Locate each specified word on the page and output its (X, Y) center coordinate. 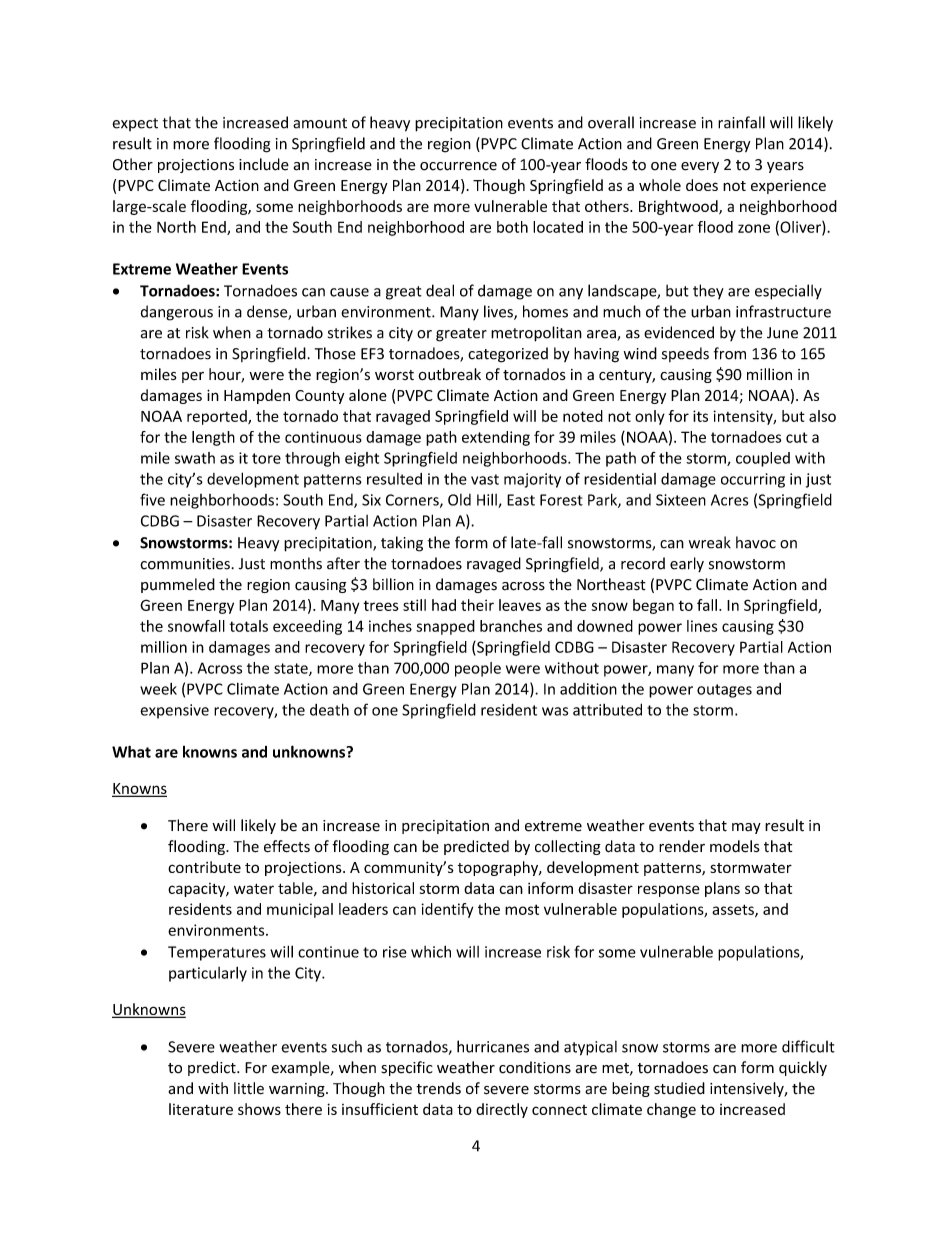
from (730, 353)
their (477, 605)
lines (702, 626)
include (264, 164)
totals (249, 626)
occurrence (458, 166)
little (249, 1088)
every (700, 167)
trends (438, 1088)
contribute (204, 867)
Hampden (257, 396)
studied (679, 1088)
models (735, 846)
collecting (568, 847)
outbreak (449, 374)
